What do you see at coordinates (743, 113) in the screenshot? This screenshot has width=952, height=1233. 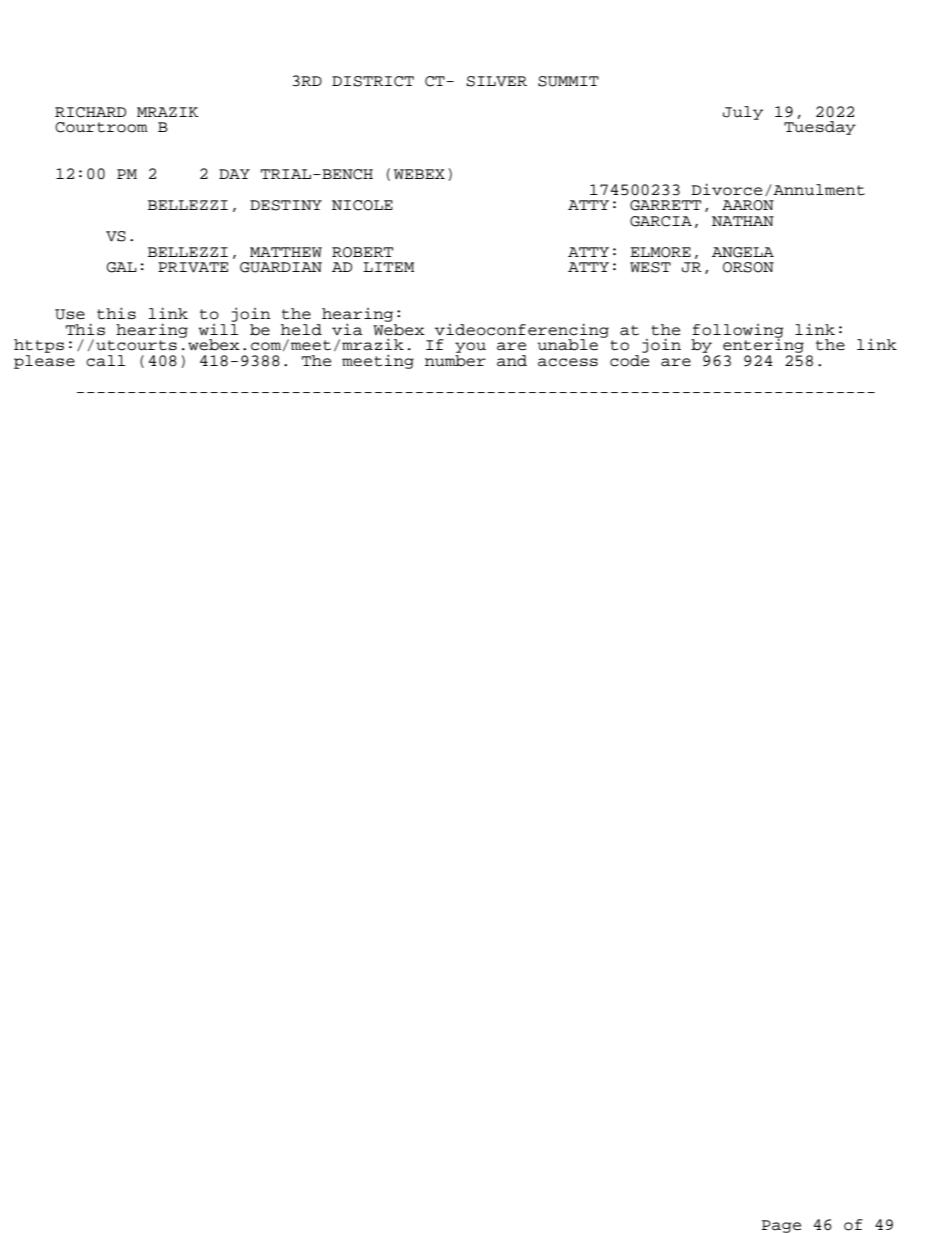 I see `July` at bounding box center [743, 113].
